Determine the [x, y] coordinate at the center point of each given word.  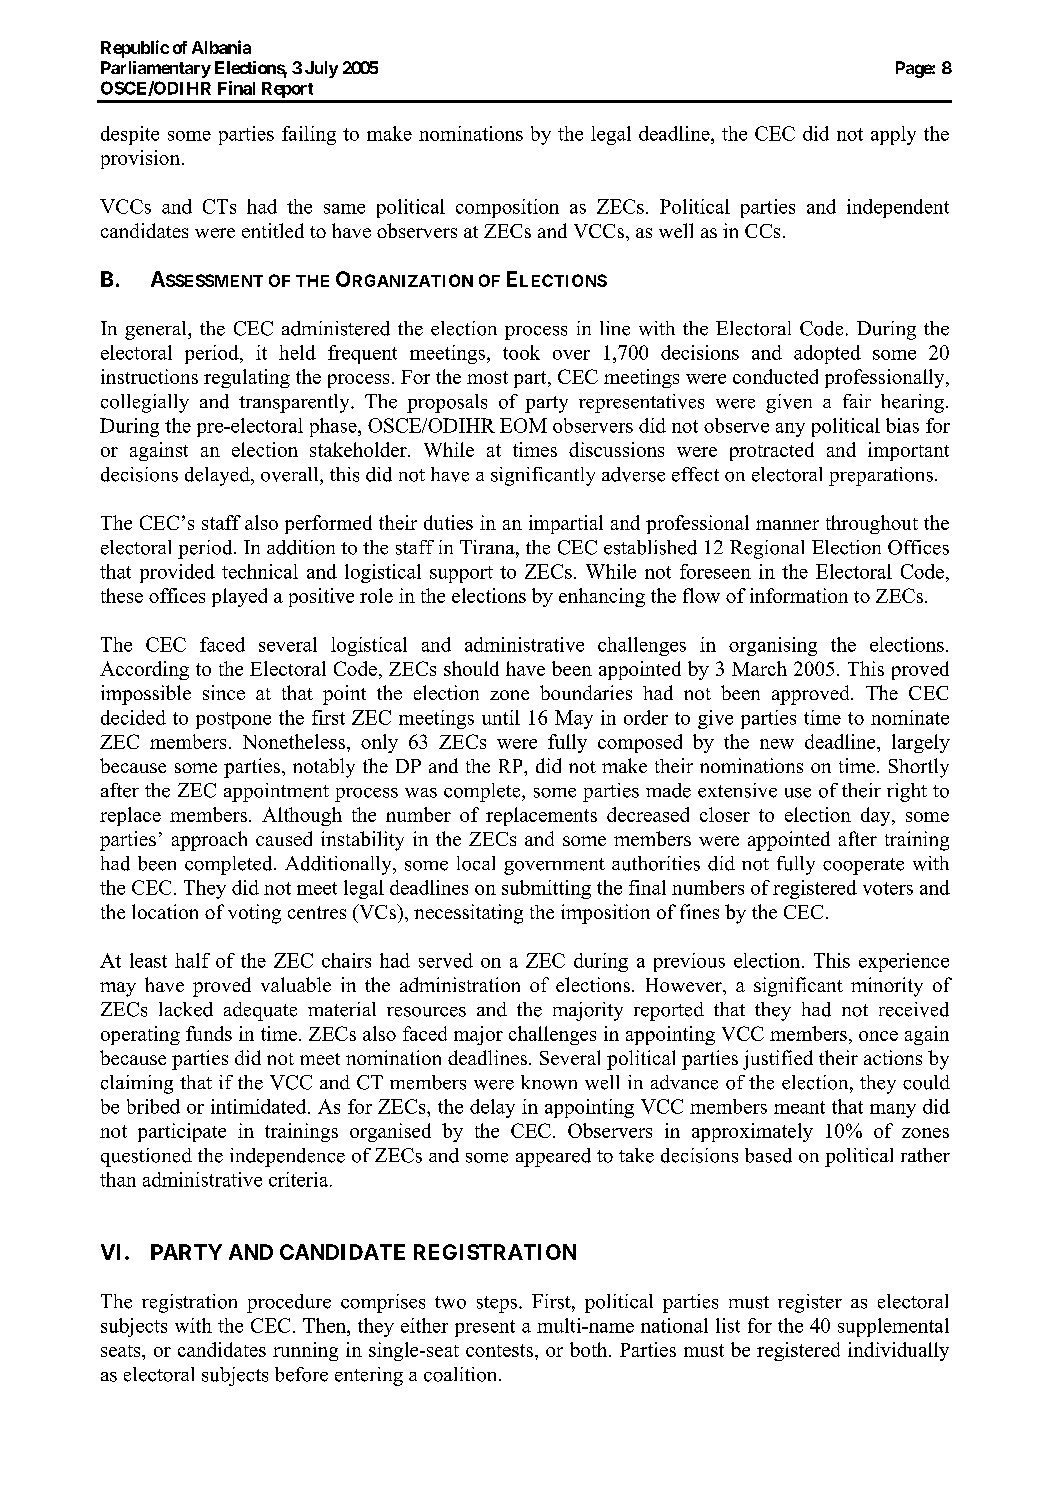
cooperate [863, 866]
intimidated [260, 1106]
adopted [827, 354]
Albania [221, 47]
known [549, 1082]
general [157, 330]
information [799, 595]
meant [799, 1107]
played [239, 597]
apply [893, 135]
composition [507, 208]
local [476, 863]
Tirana [488, 547]
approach [209, 841]
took [521, 352]
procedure [289, 1303]
